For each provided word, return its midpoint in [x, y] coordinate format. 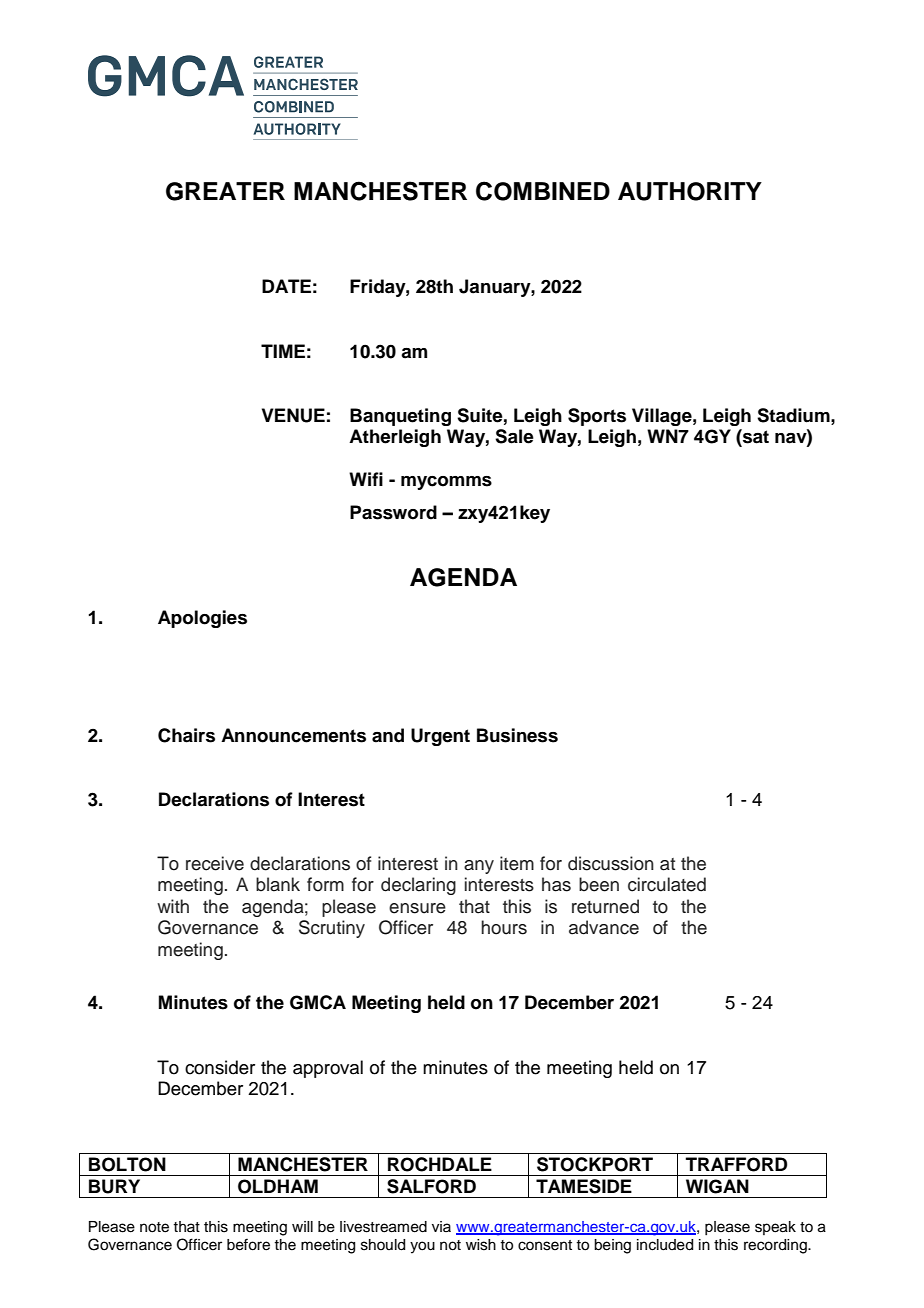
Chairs [186, 735]
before [248, 1244]
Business [517, 735]
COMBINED [543, 191]
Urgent [440, 737]
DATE [286, 286]
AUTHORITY [690, 191]
